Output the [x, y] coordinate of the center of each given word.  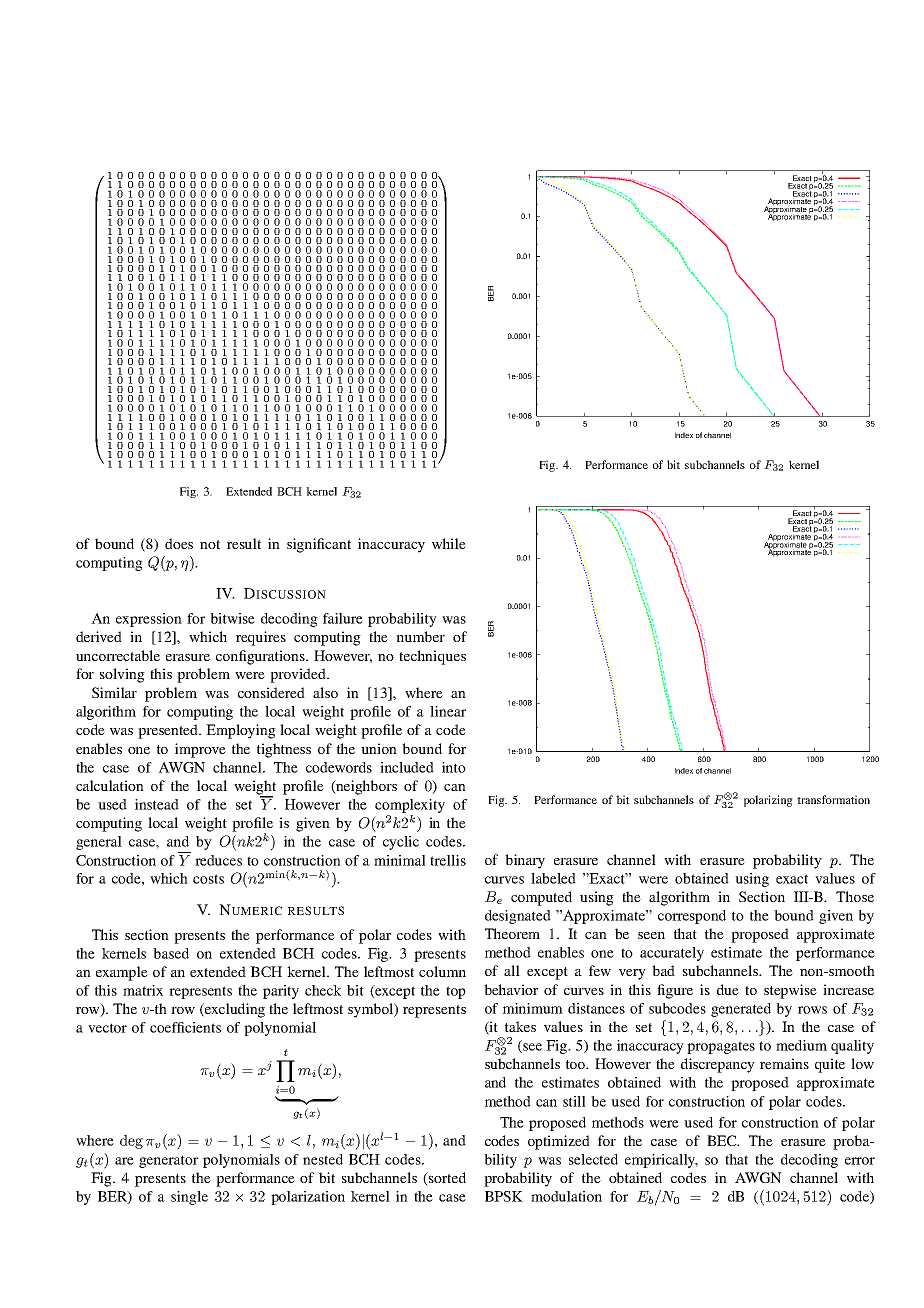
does [179, 543]
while [449, 543]
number [420, 636]
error [860, 1161]
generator [168, 1161]
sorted [446, 1179]
